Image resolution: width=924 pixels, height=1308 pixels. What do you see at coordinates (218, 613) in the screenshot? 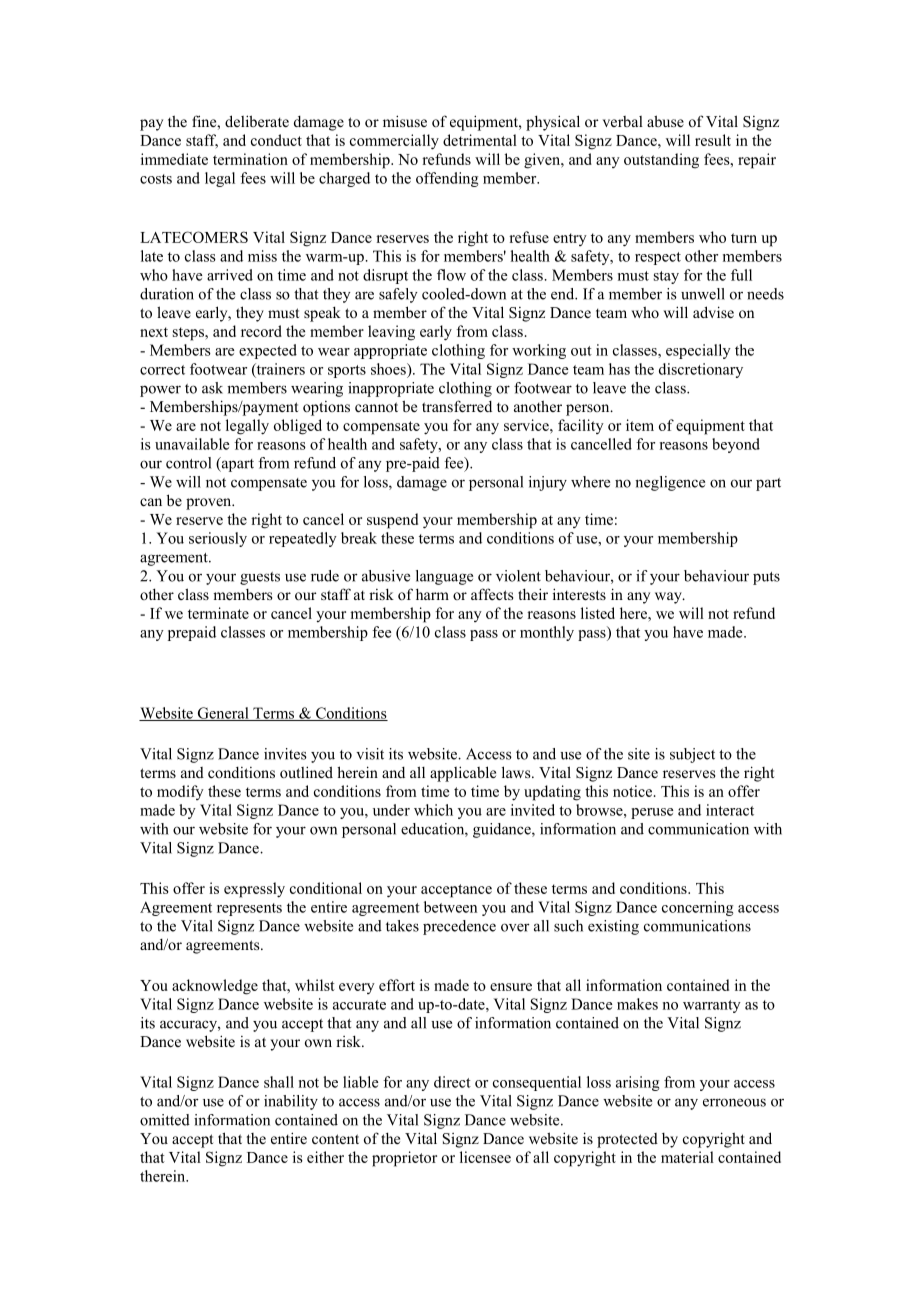
I see `terminate` at bounding box center [218, 613].
